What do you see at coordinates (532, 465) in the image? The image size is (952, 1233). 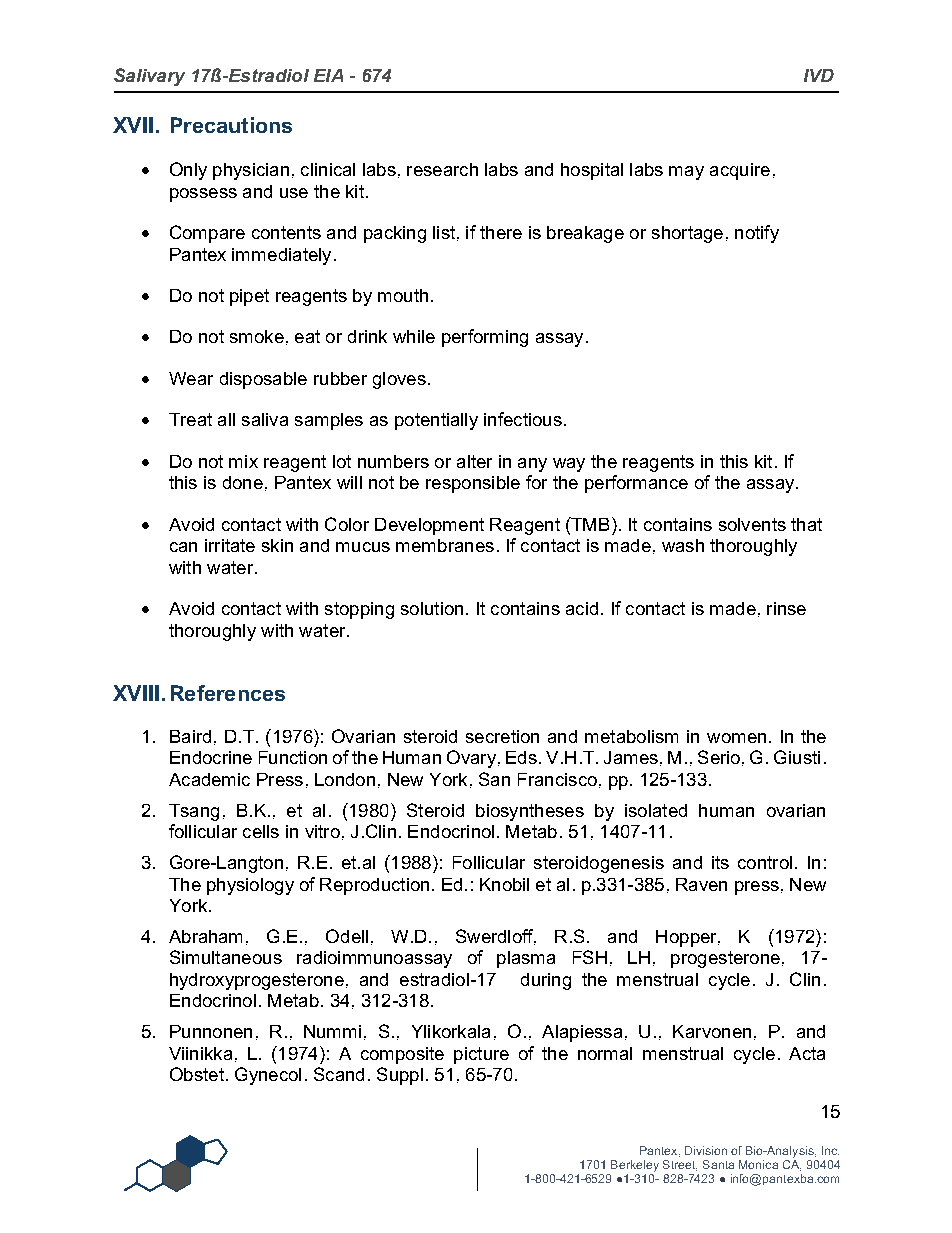 I see `any` at bounding box center [532, 465].
